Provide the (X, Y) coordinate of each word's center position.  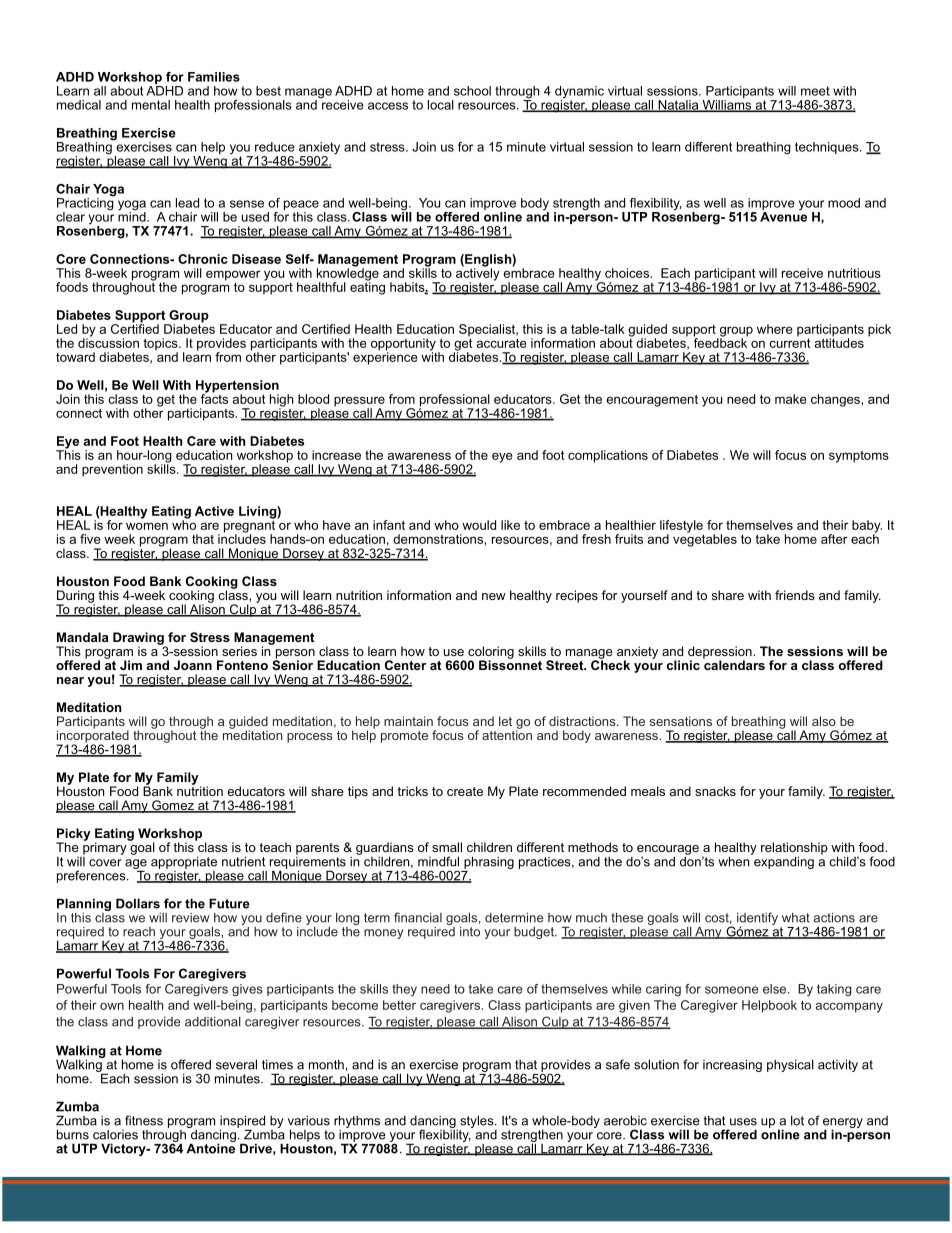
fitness (144, 1120)
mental (151, 105)
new (494, 596)
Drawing (139, 639)
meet (815, 91)
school (472, 91)
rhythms (357, 1123)
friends (795, 595)
